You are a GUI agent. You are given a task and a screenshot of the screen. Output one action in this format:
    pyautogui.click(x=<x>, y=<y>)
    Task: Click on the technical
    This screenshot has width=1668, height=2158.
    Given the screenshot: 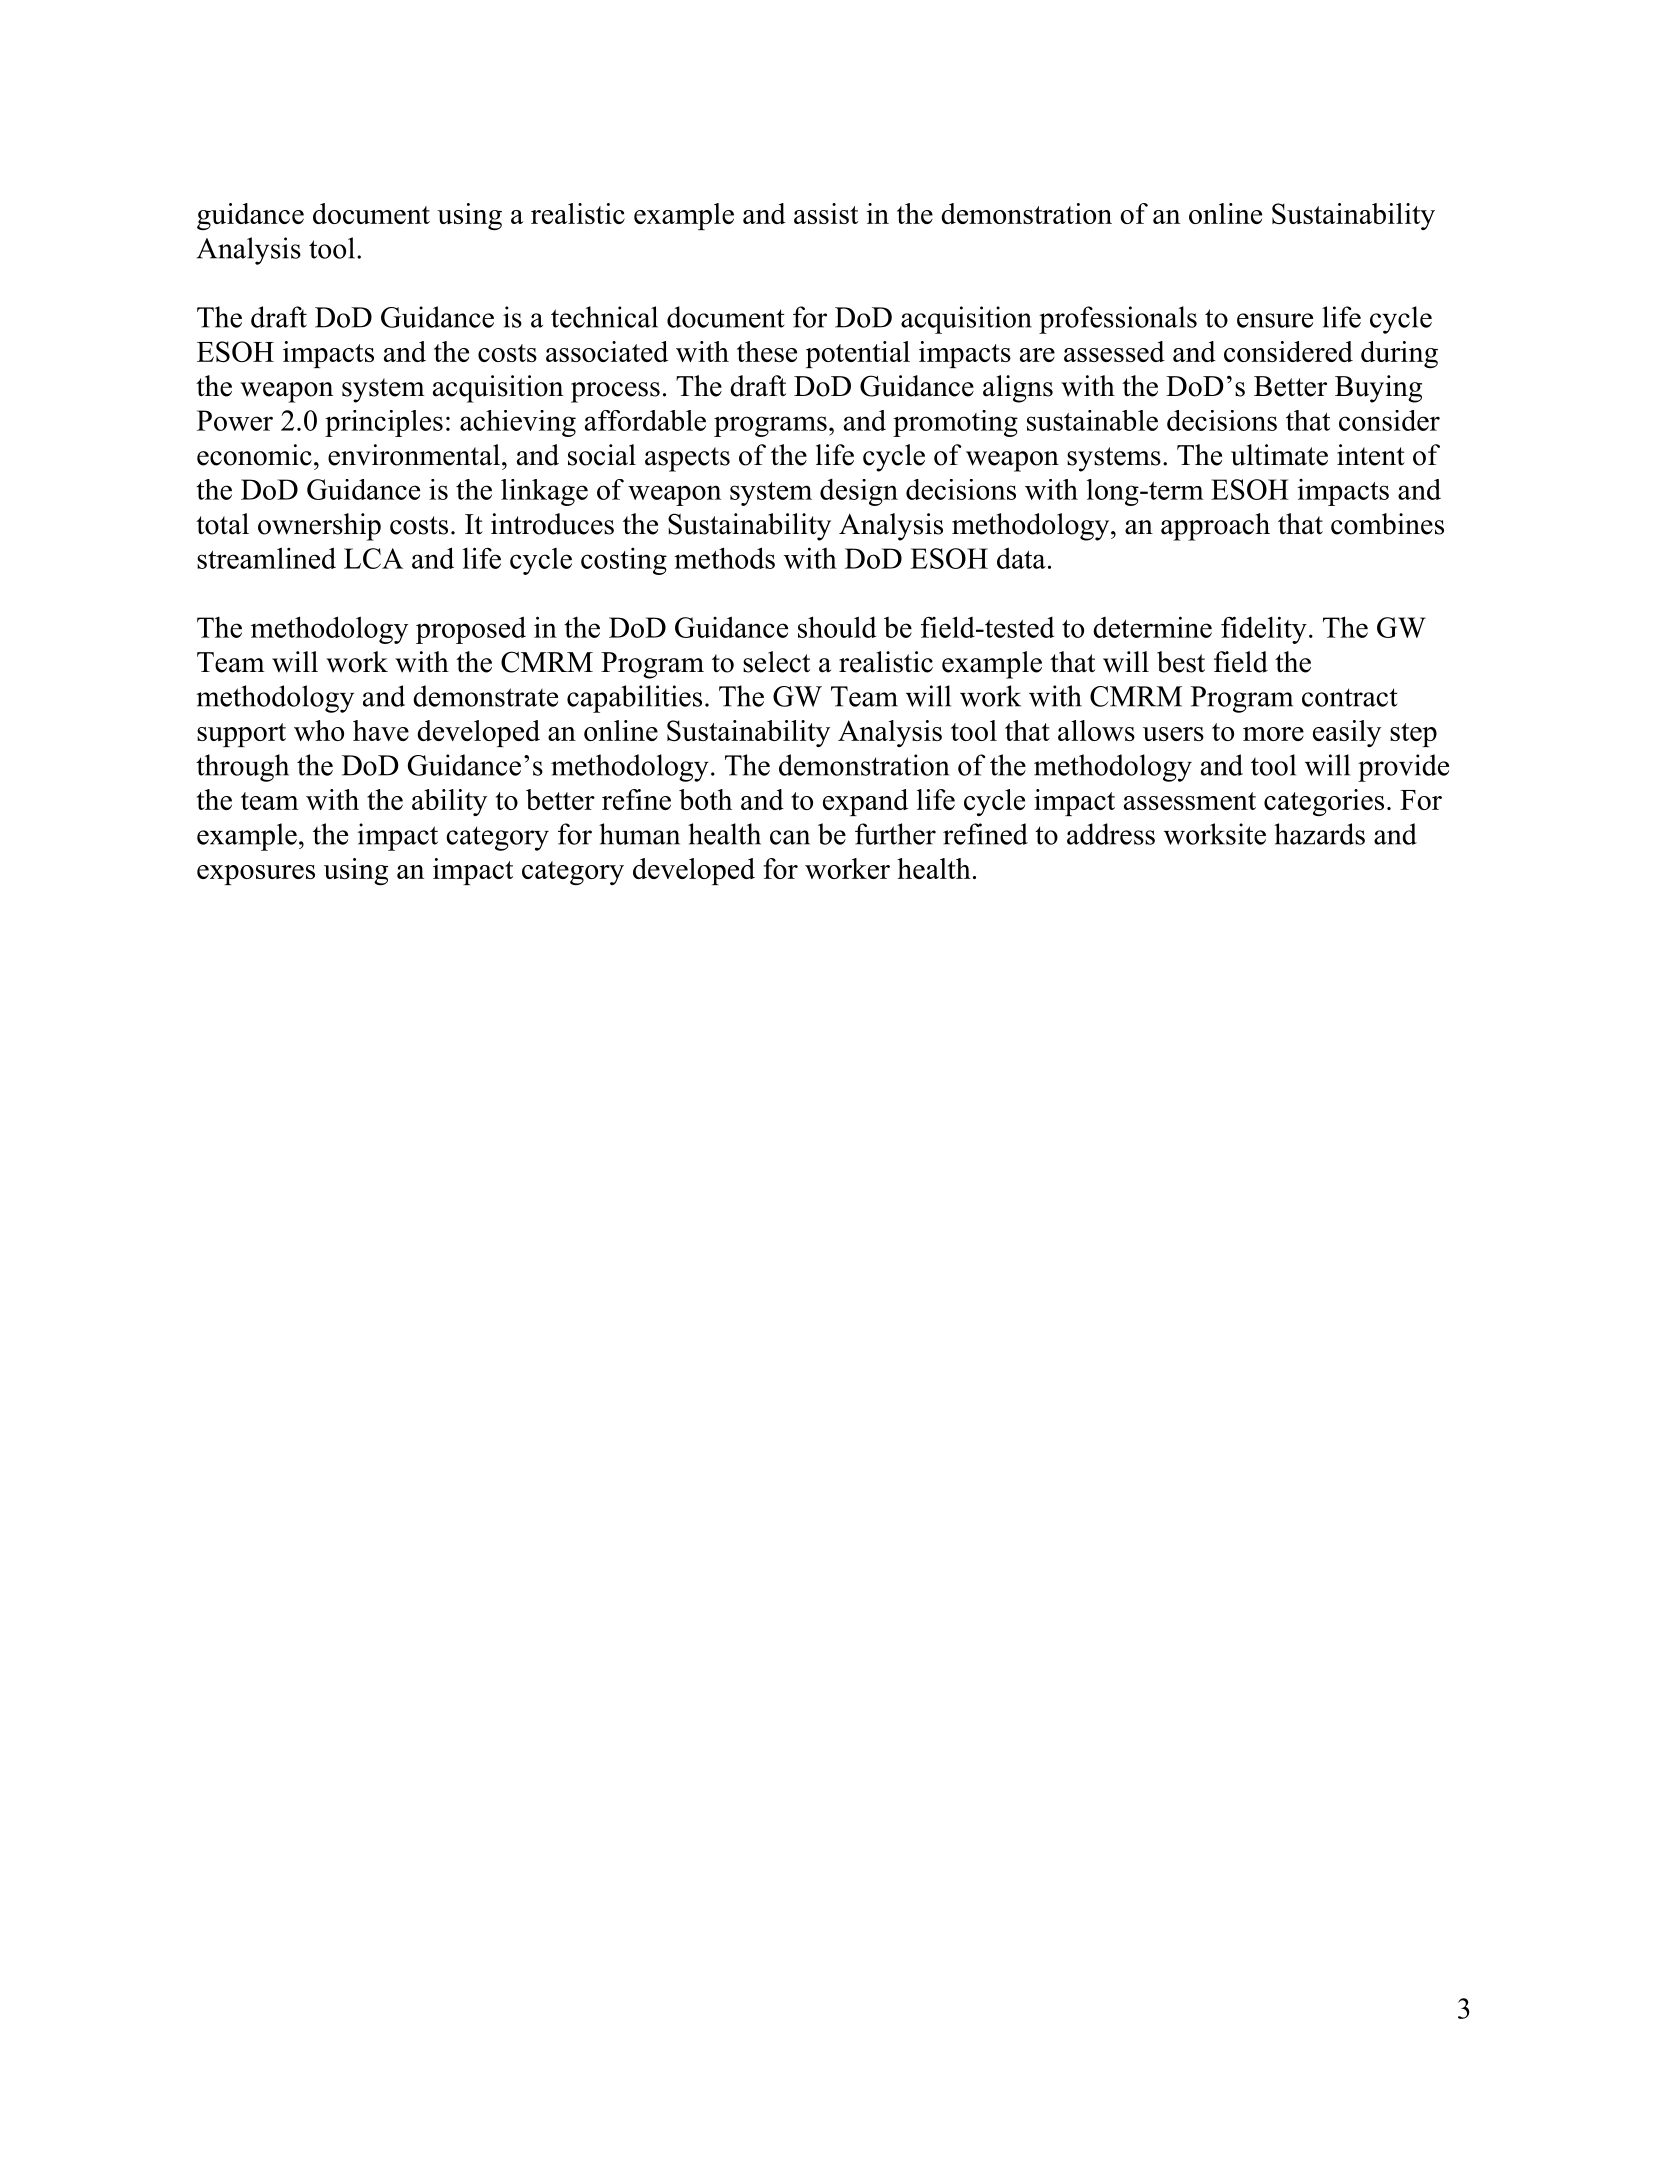 What is the action you would take?
    pyautogui.click(x=604, y=317)
